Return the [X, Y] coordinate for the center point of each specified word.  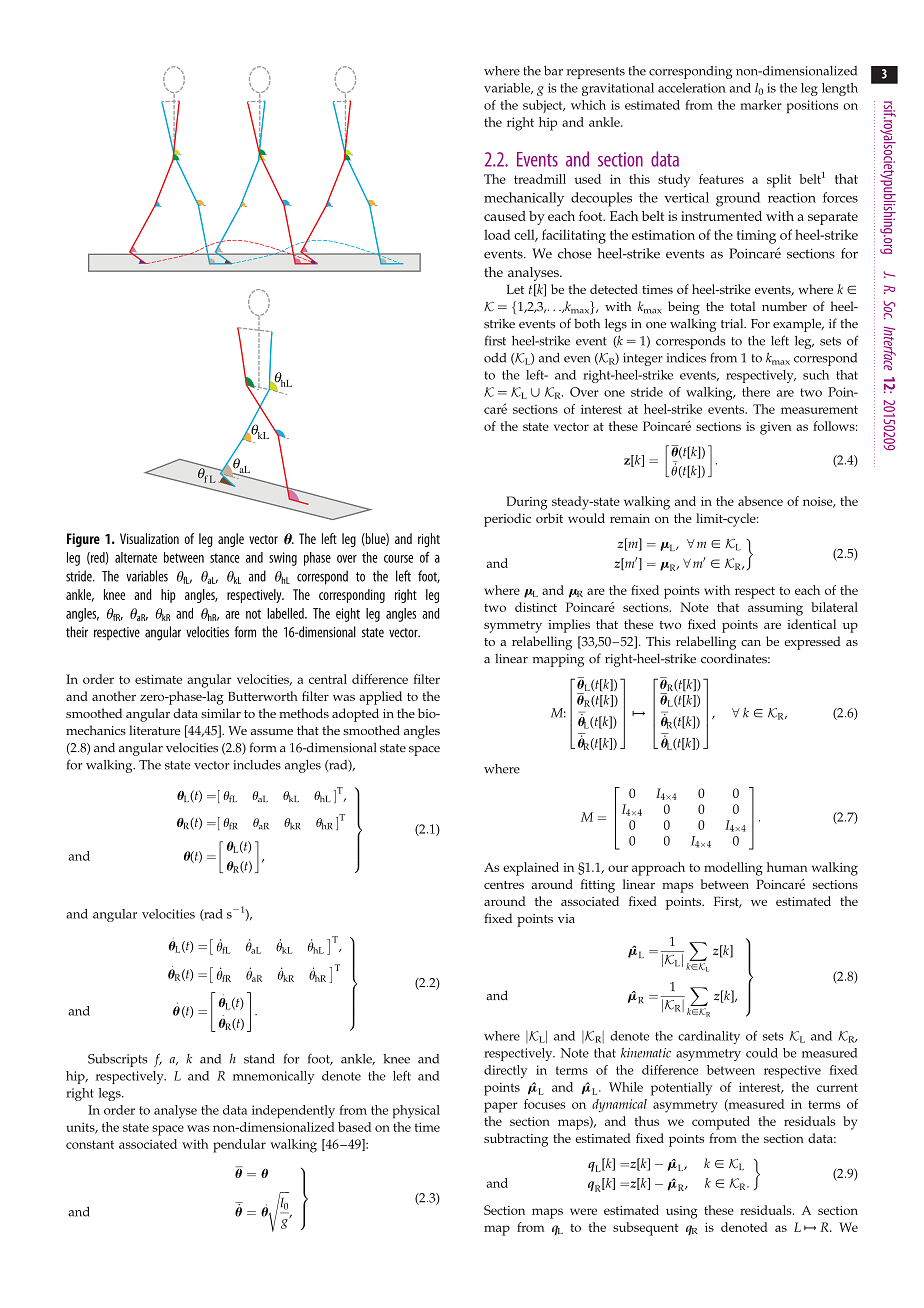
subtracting [516, 1140]
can [751, 643]
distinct [536, 607]
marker [761, 105]
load [497, 234]
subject [544, 106]
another [114, 696]
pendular [239, 1146]
